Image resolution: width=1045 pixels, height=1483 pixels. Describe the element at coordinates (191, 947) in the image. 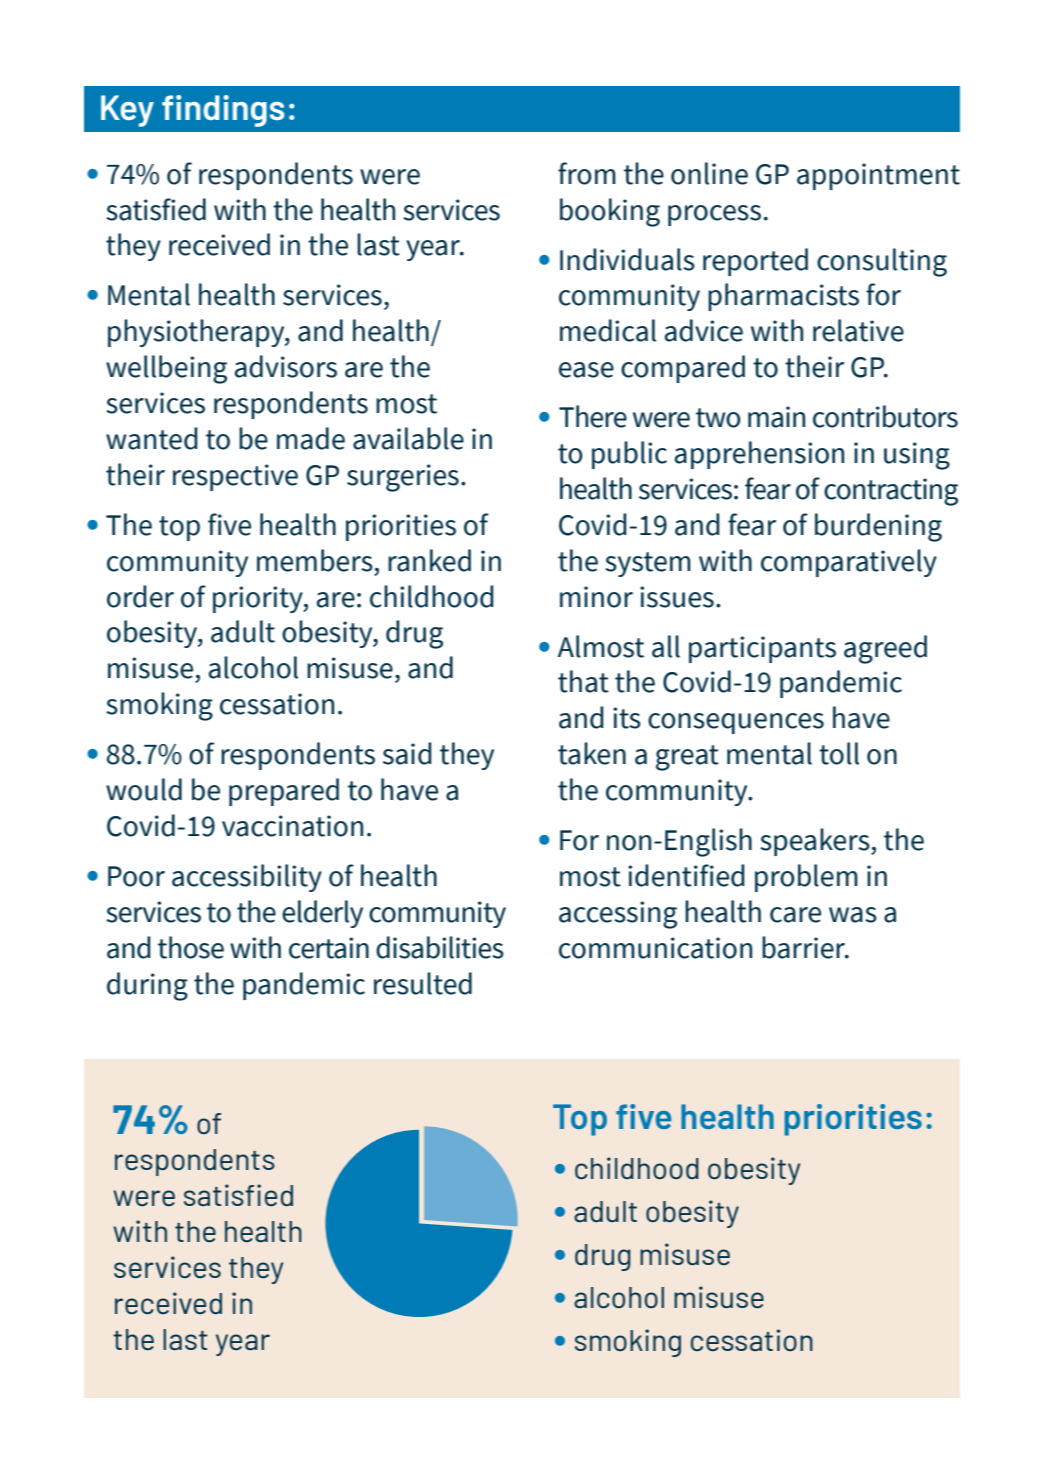

I see `those` at that location.
